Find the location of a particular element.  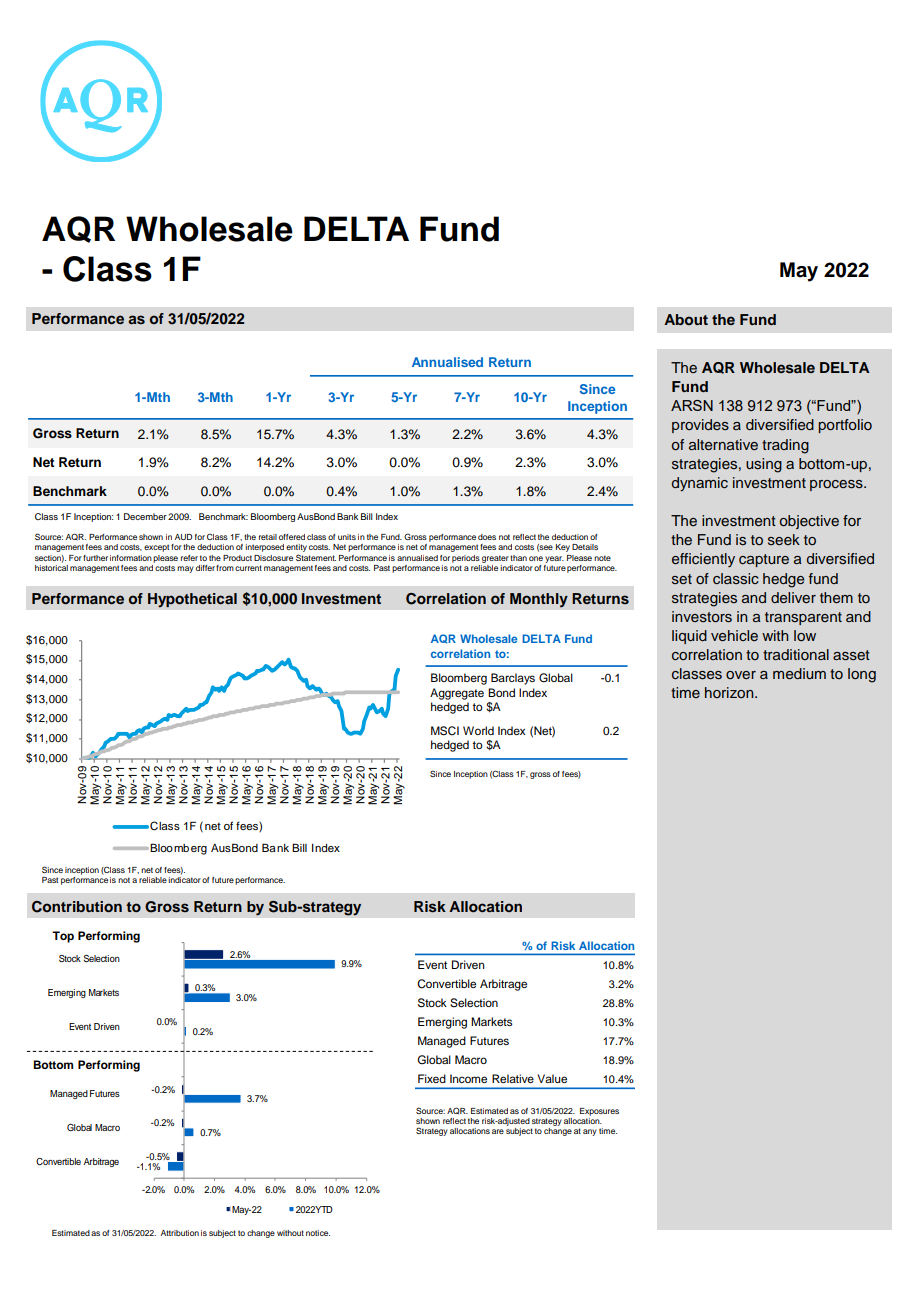

Attribution is located at coordinates (180, 1233).
